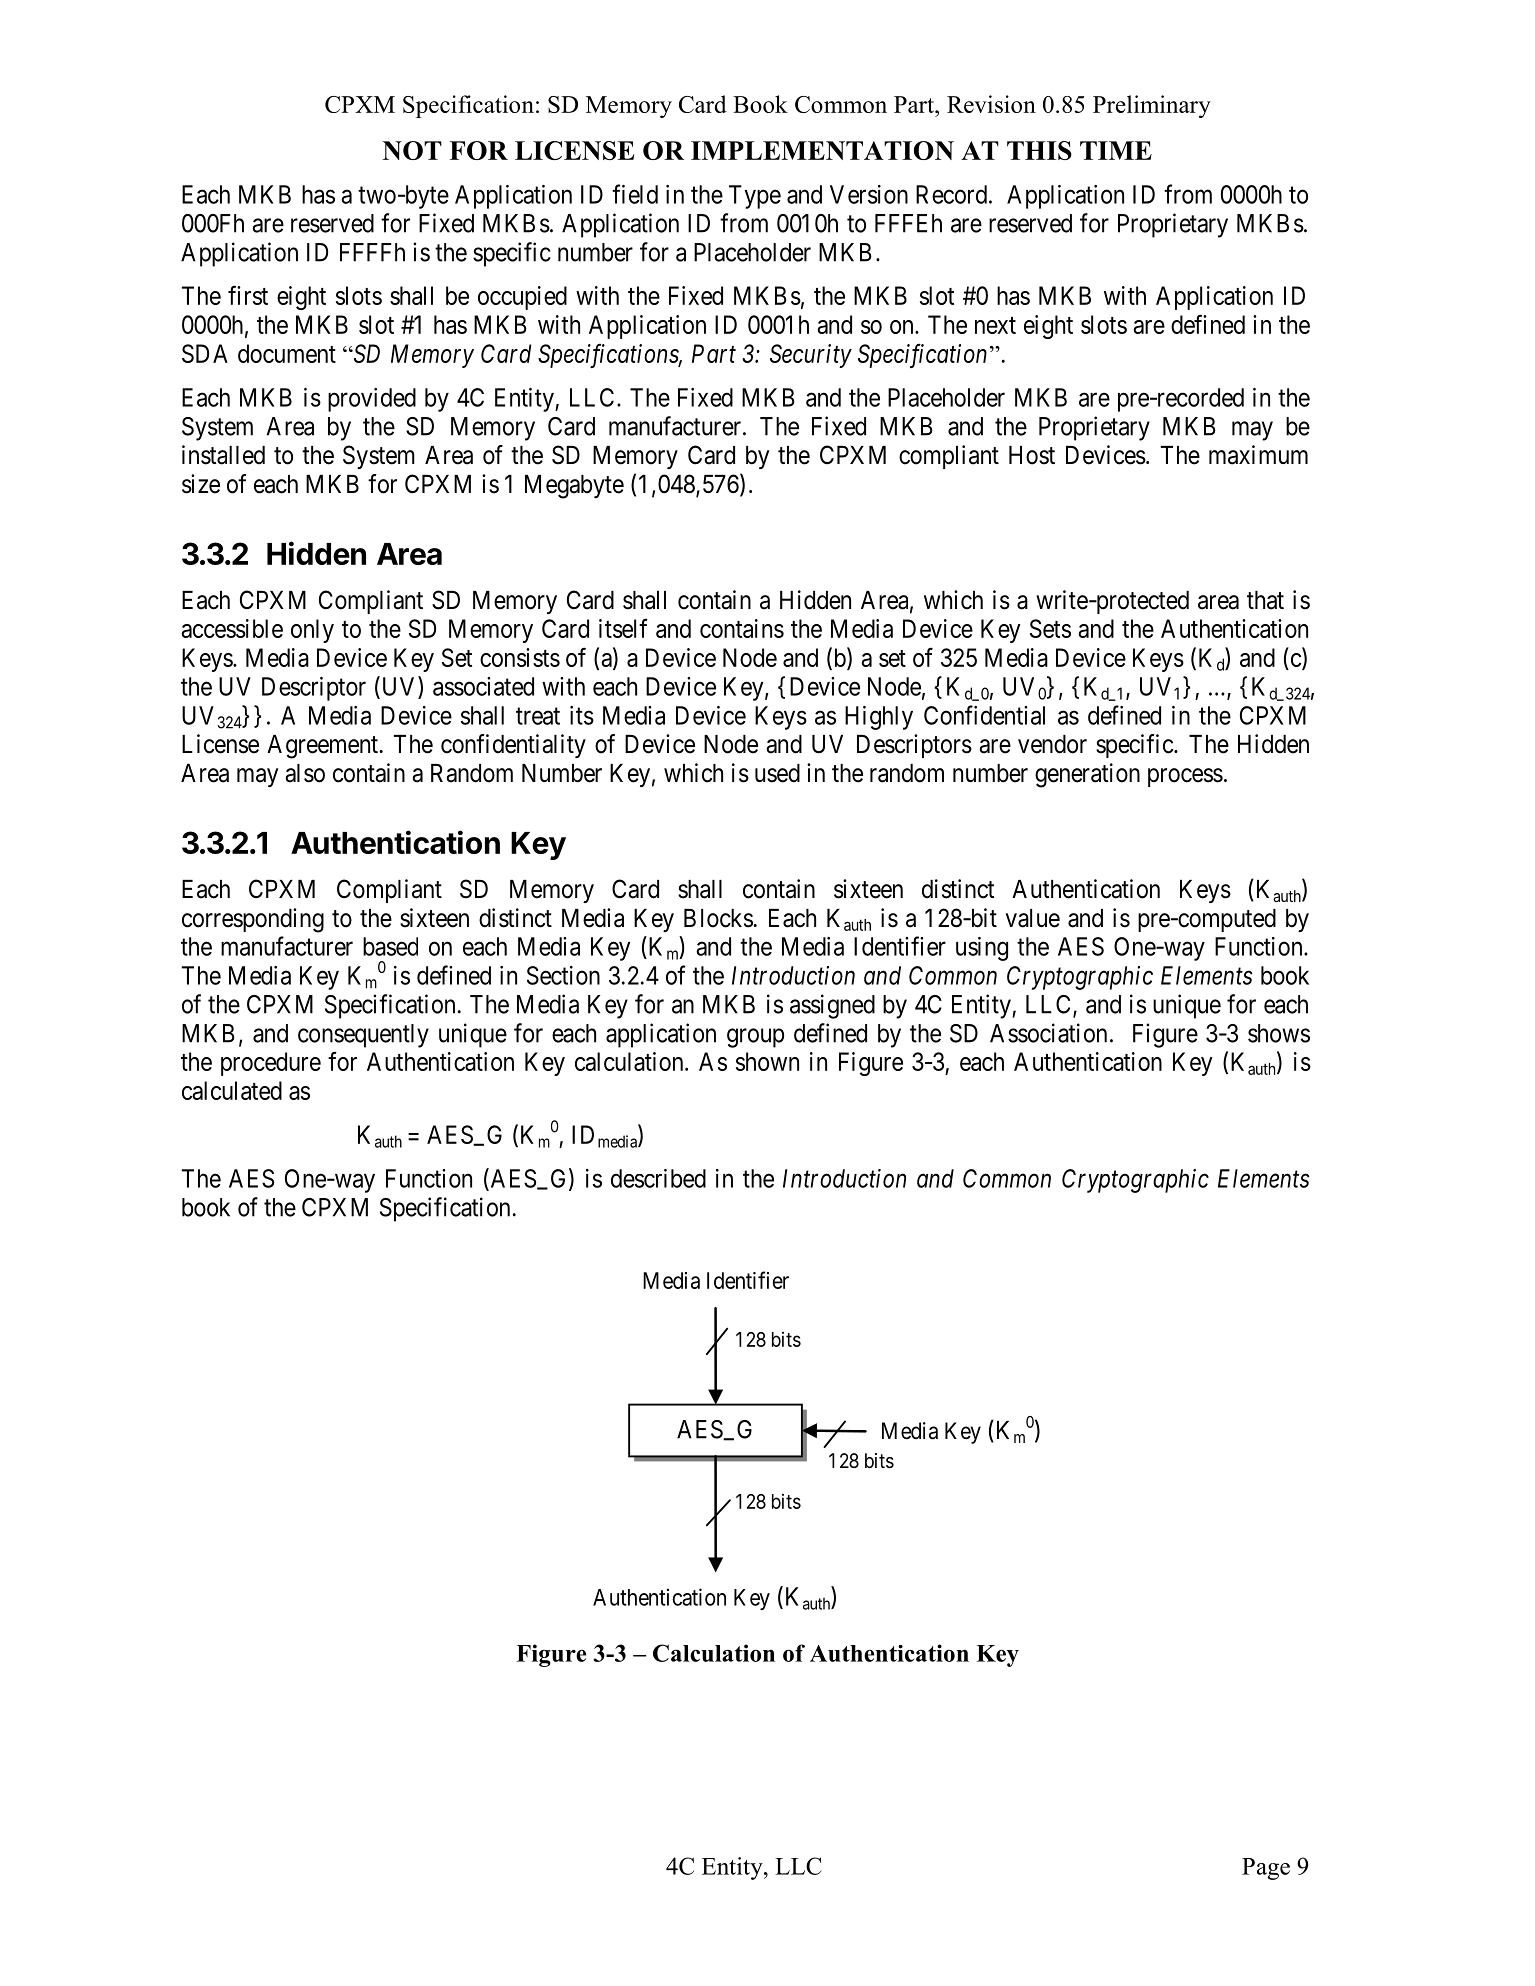 The height and width of the document is (1986, 1535). I want to click on maximum, so click(1258, 455).
